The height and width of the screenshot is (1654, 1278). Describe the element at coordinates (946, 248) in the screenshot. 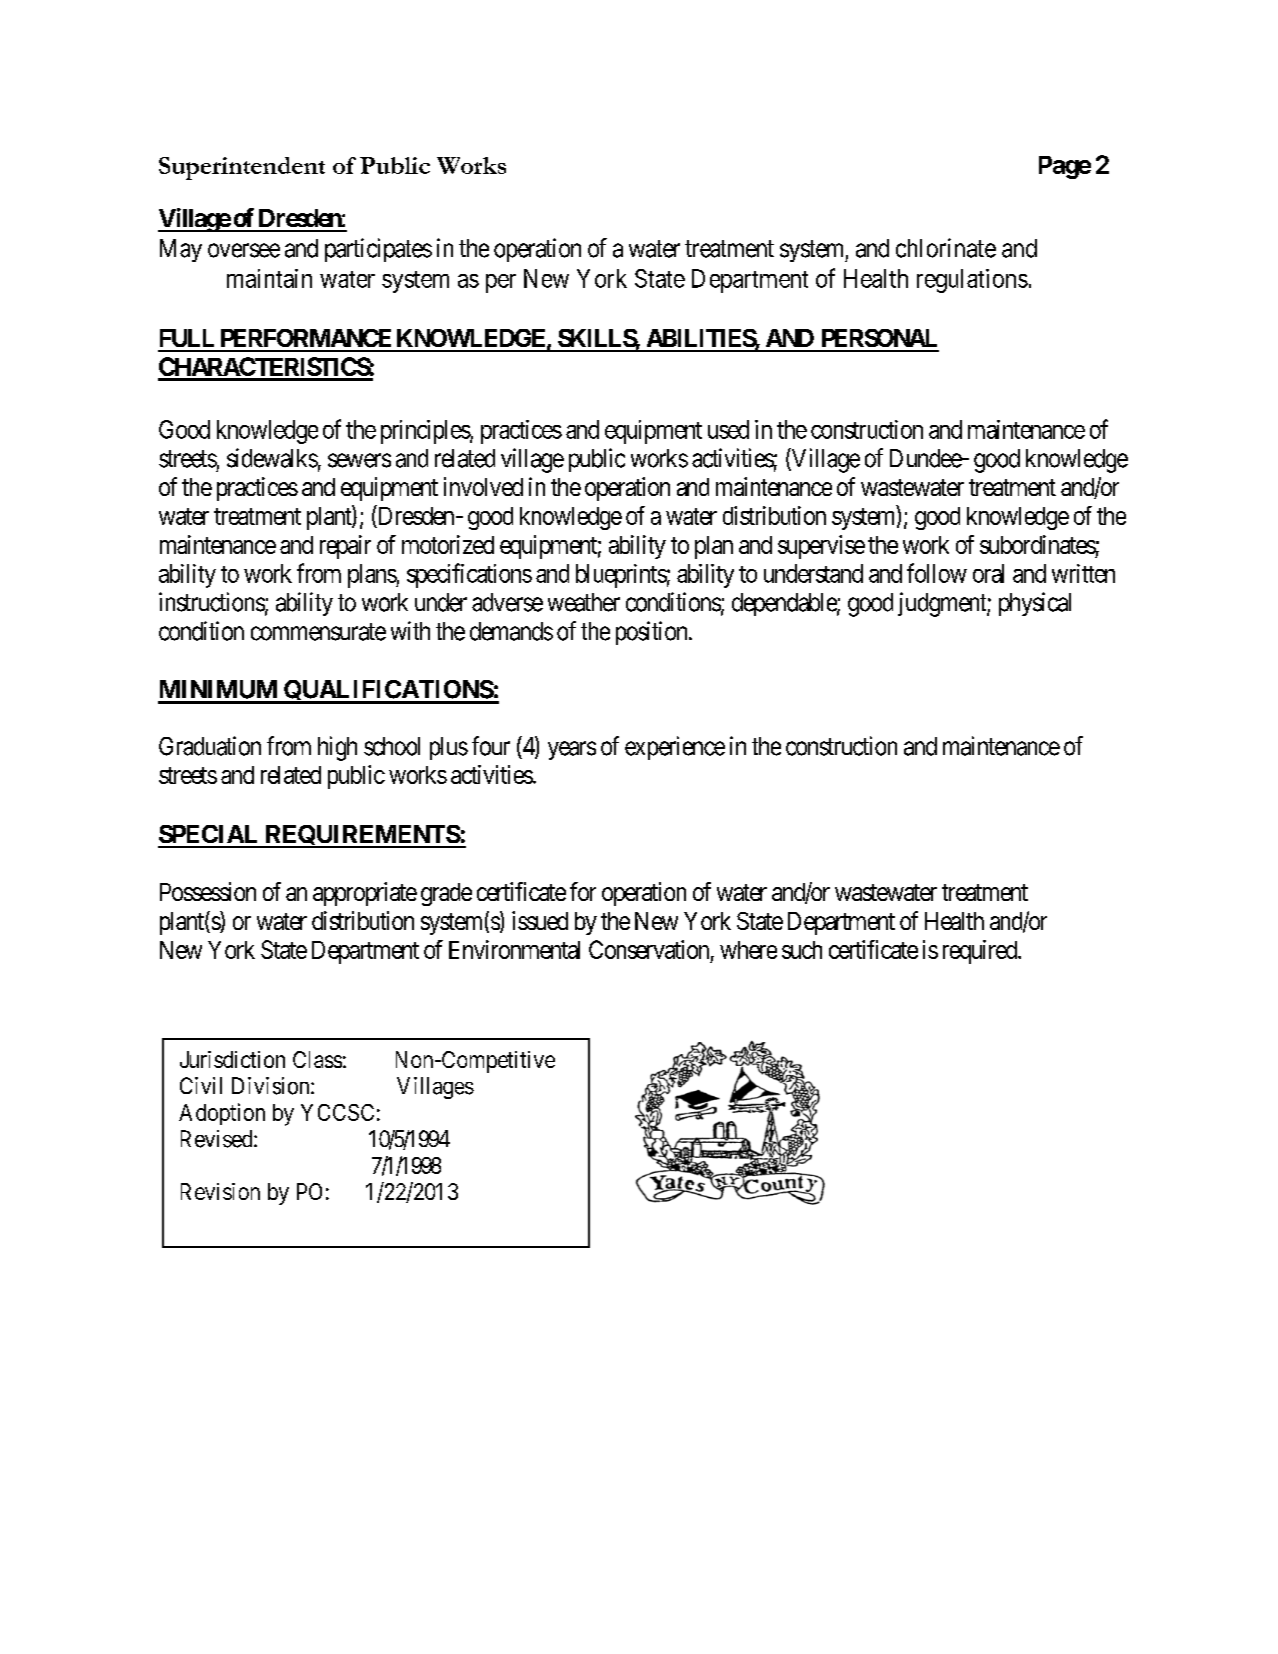

I see `chlorinate` at that location.
